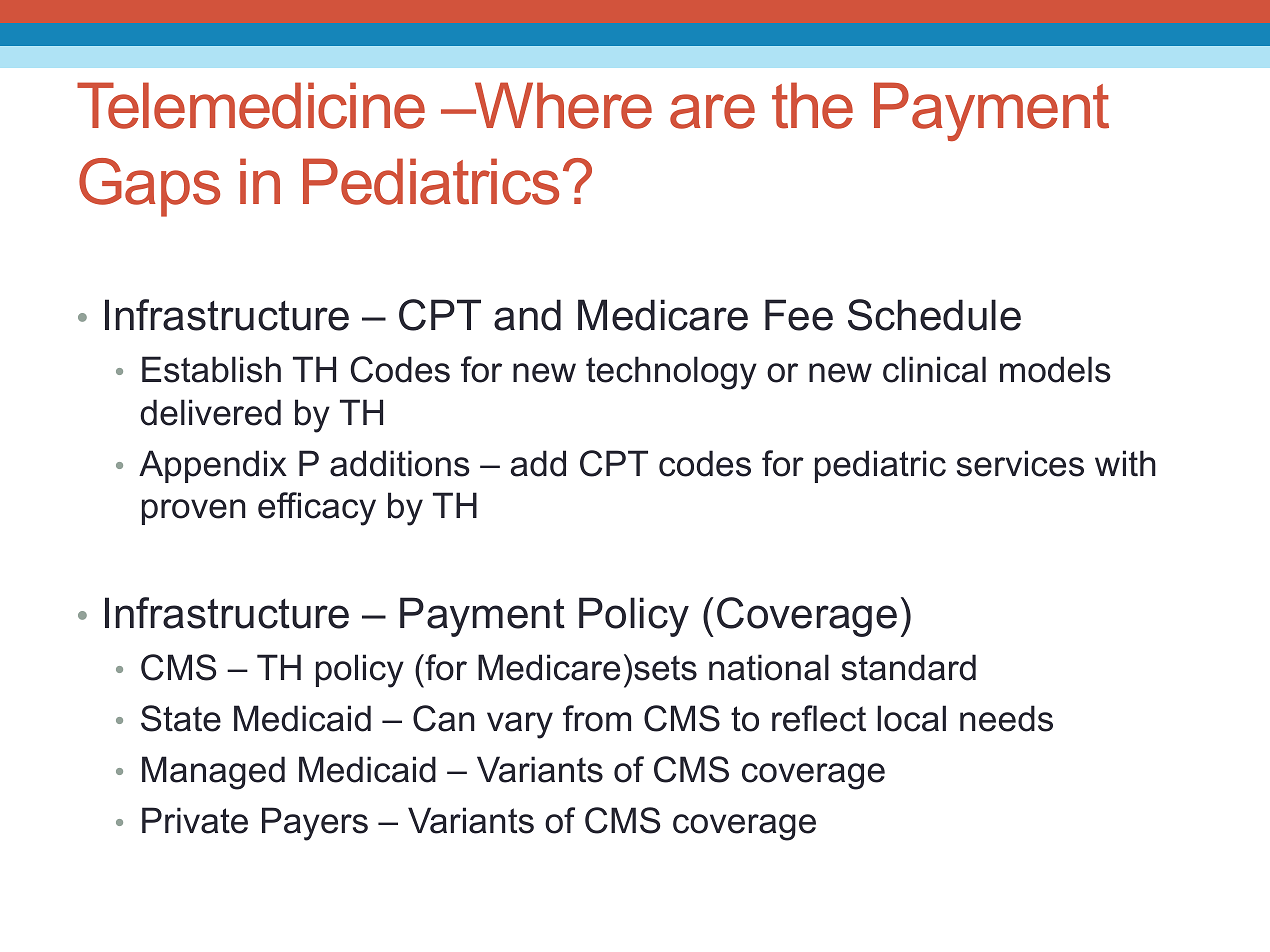 The height and width of the screenshot is (952, 1270). What do you see at coordinates (315, 824) in the screenshot?
I see `Payers` at bounding box center [315, 824].
